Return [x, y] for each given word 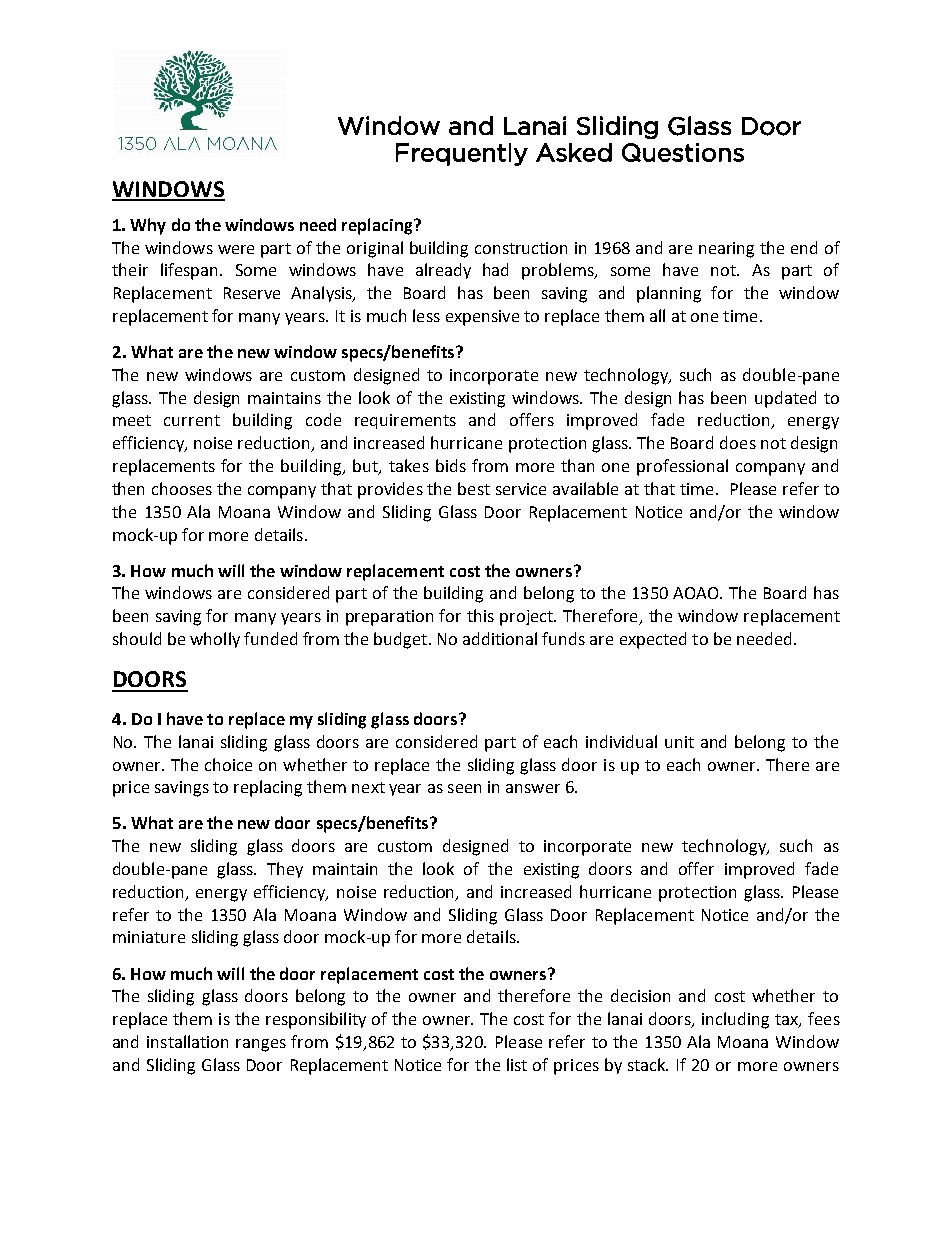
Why [148, 226]
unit [679, 742]
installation [187, 1041]
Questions [683, 152]
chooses [182, 488]
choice [228, 764]
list [517, 1064]
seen [464, 788]
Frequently [462, 154]
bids [451, 465]
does [738, 442]
